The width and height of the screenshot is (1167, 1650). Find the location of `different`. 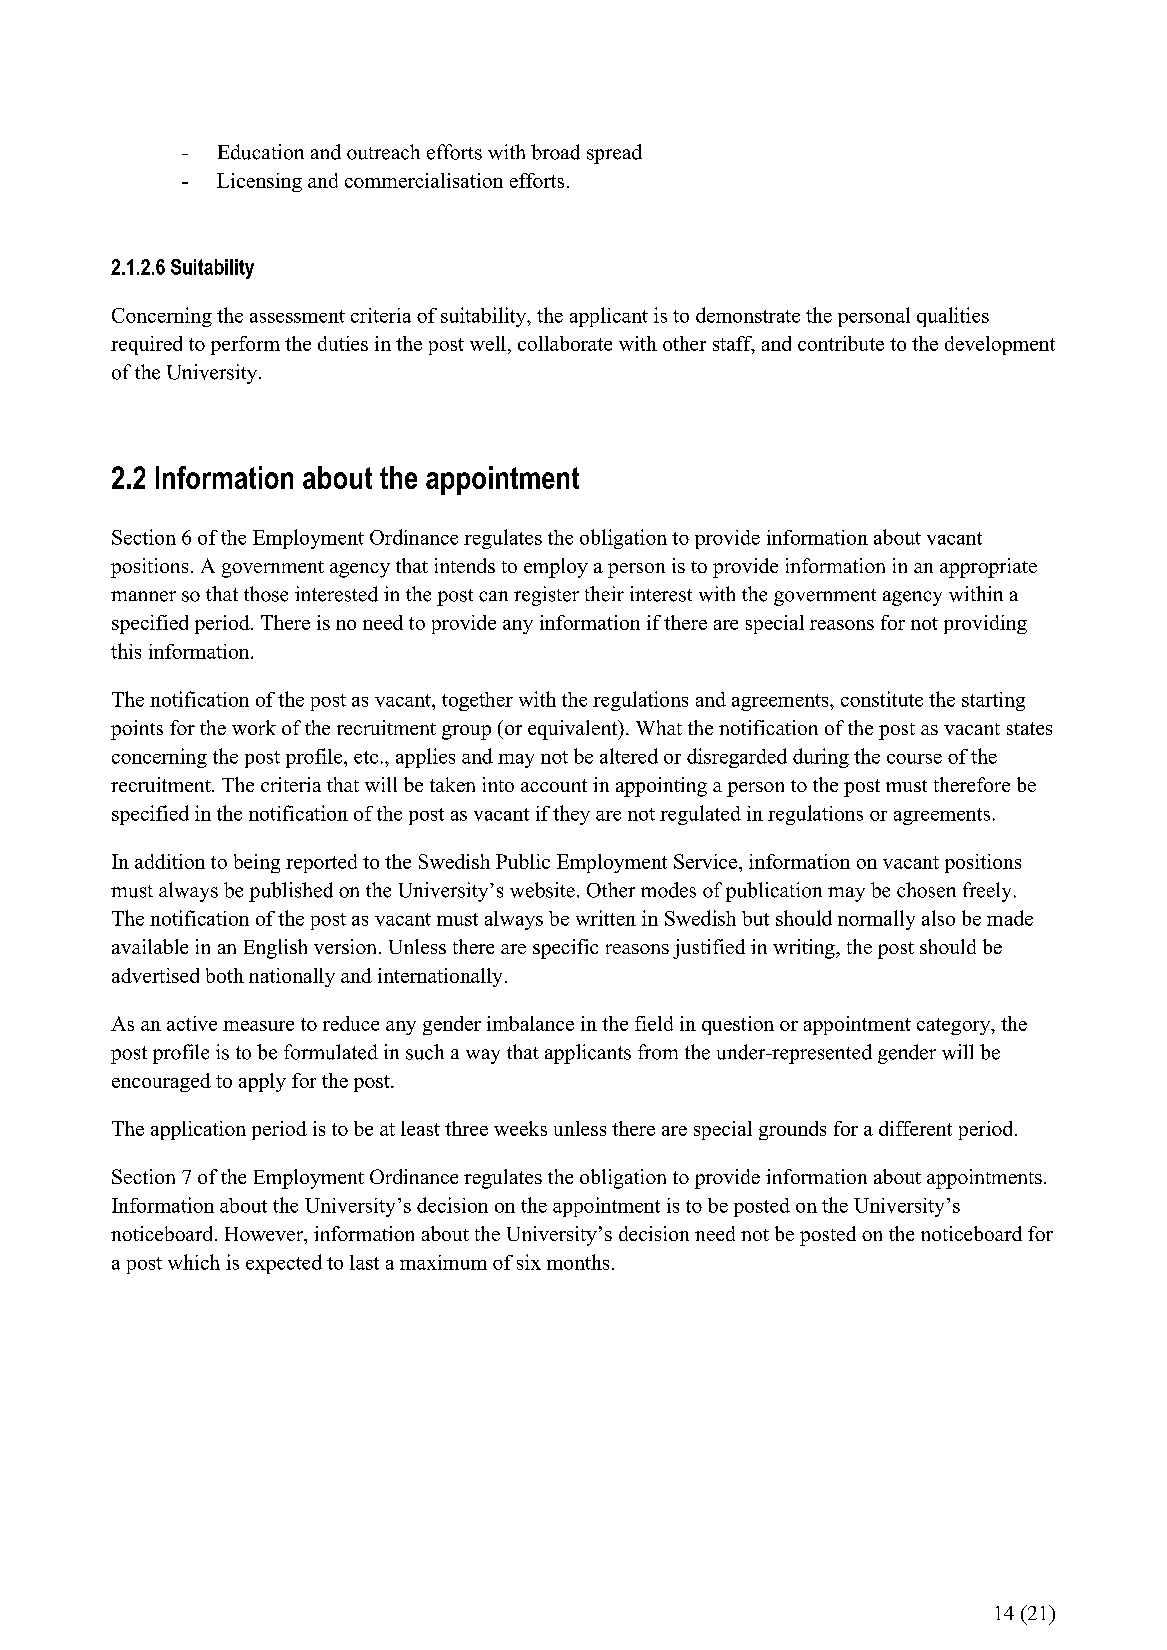

different is located at coordinates (915, 1128).
